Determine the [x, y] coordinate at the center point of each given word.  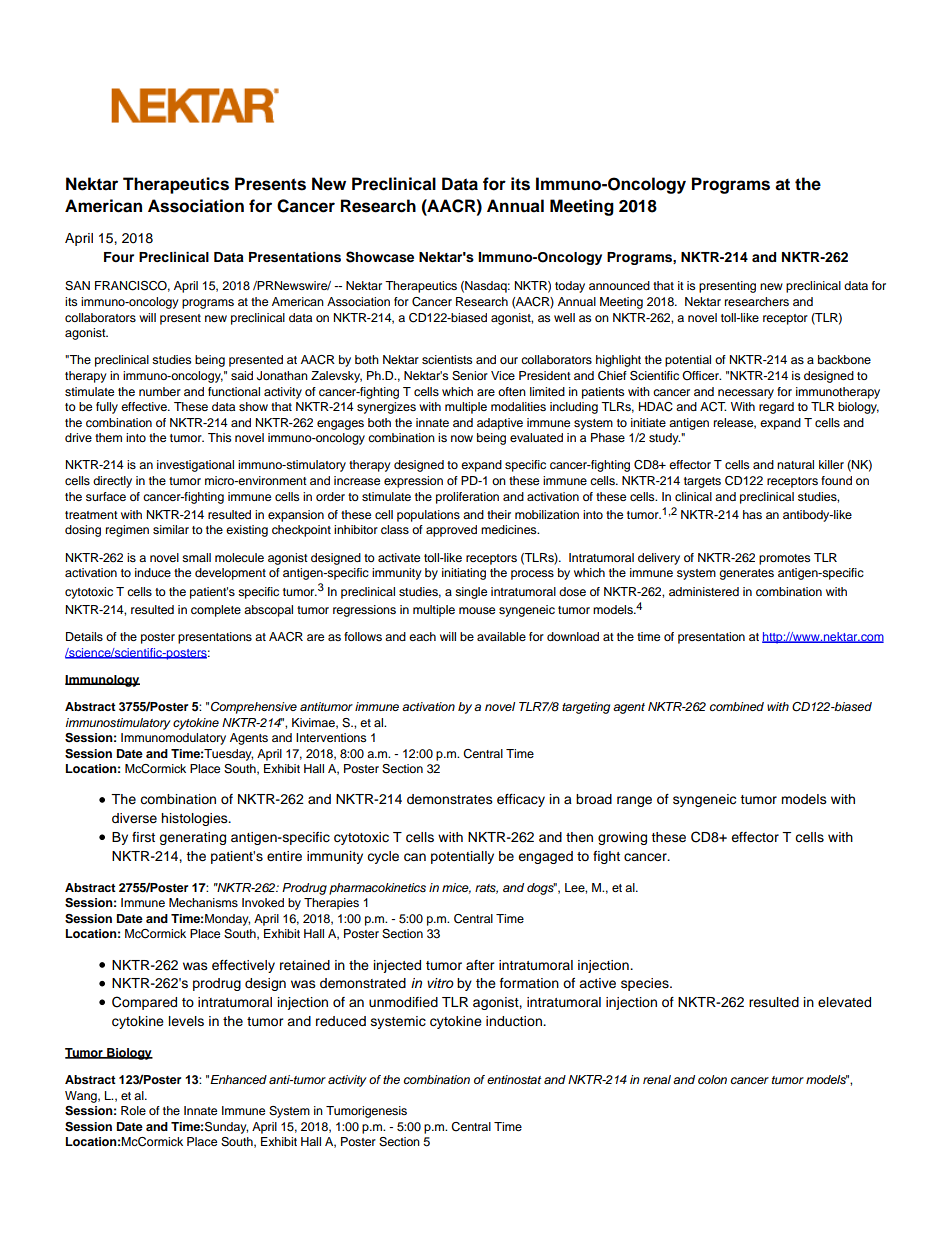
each [422, 636]
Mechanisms [203, 902]
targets [702, 482]
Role [133, 1110]
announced [619, 285]
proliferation [467, 498]
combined [737, 706]
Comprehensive [254, 708]
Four [119, 257]
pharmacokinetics [377, 889]
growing [622, 838]
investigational [195, 466]
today [570, 287]
